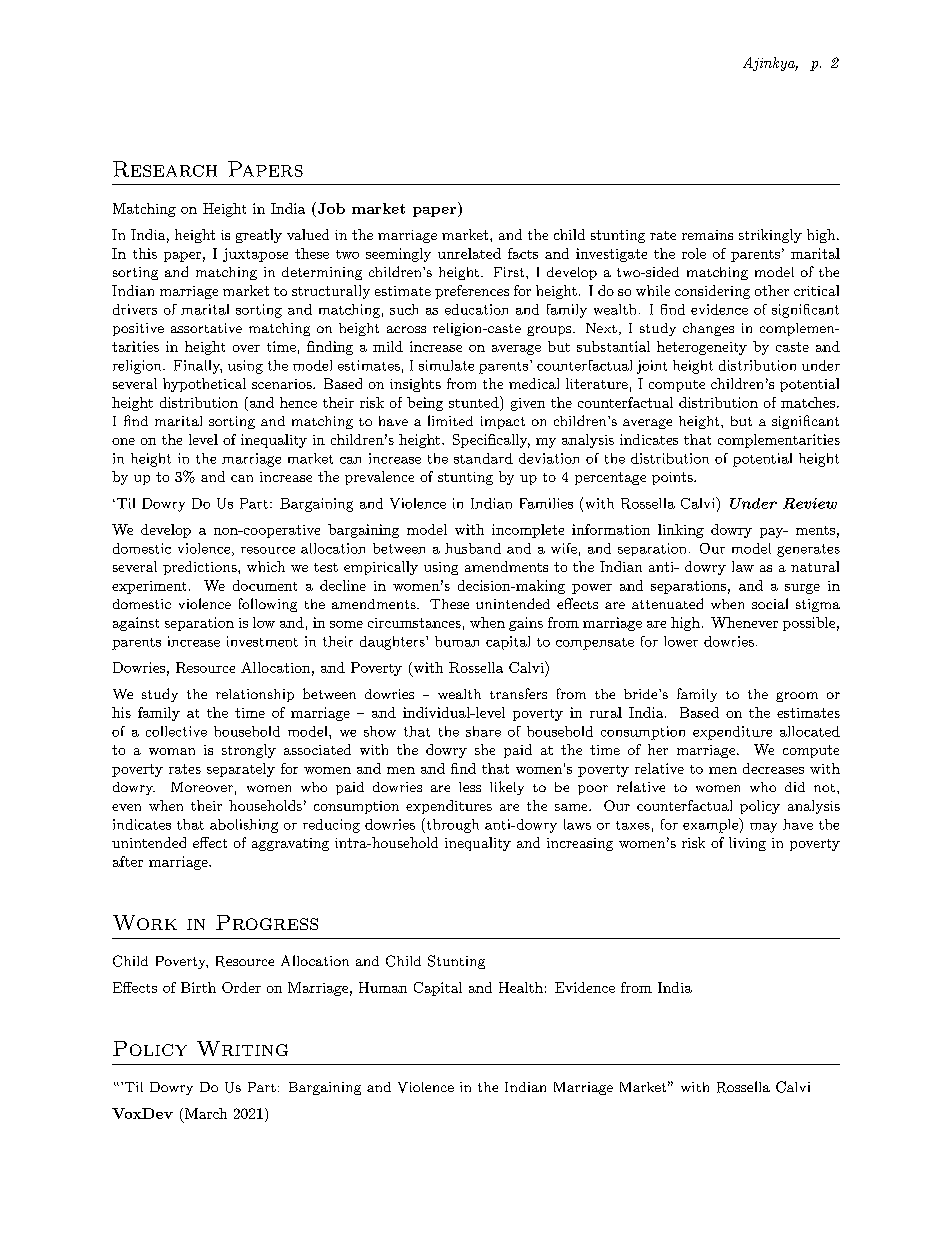  What do you see at coordinates (747, 844) in the screenshot?
I see `living` at bounding box center [747, 844].
